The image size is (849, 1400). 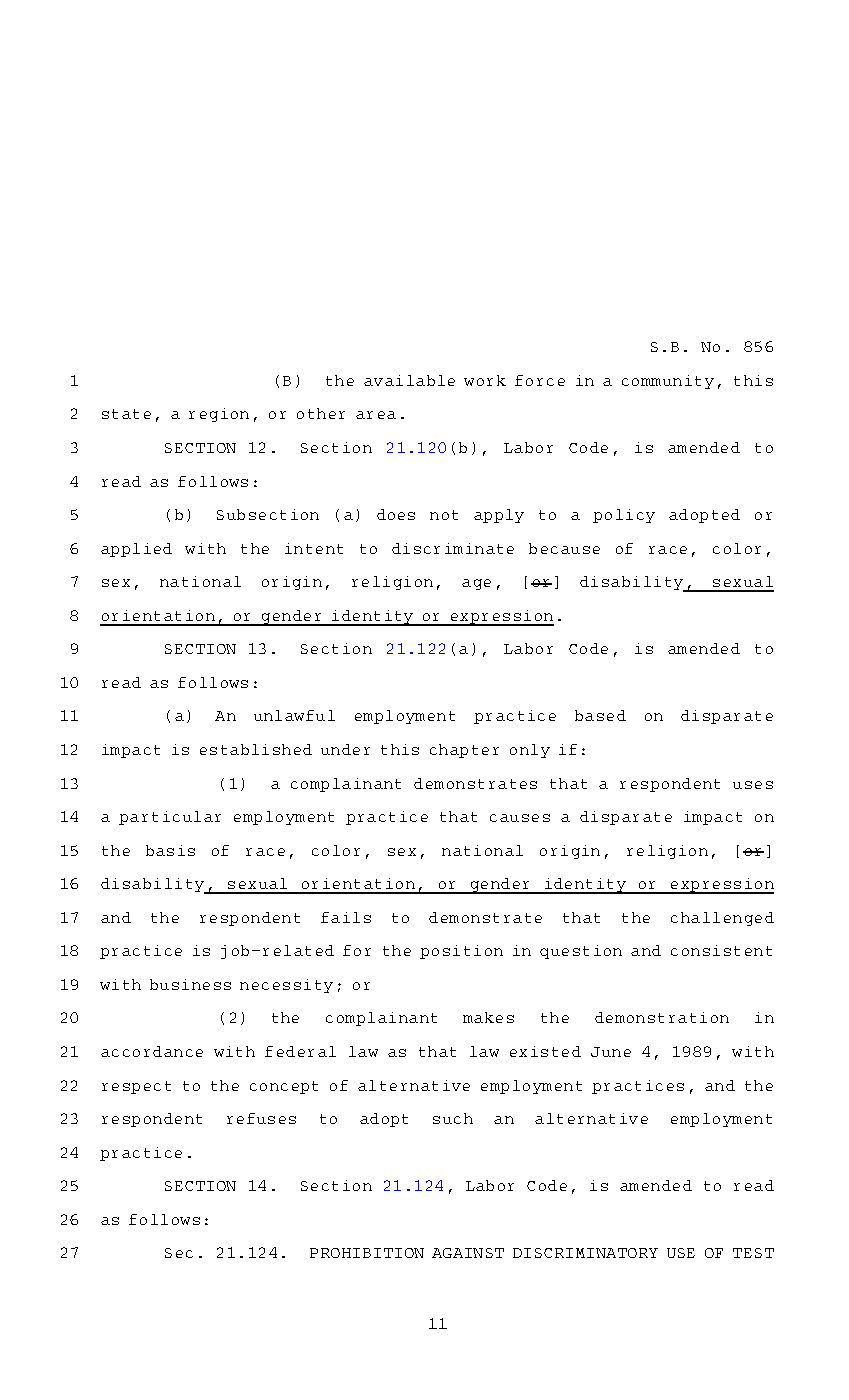 What do you see at coordinates (219, 415) in the page?
I see `region` at bounding box center [219, 415].
